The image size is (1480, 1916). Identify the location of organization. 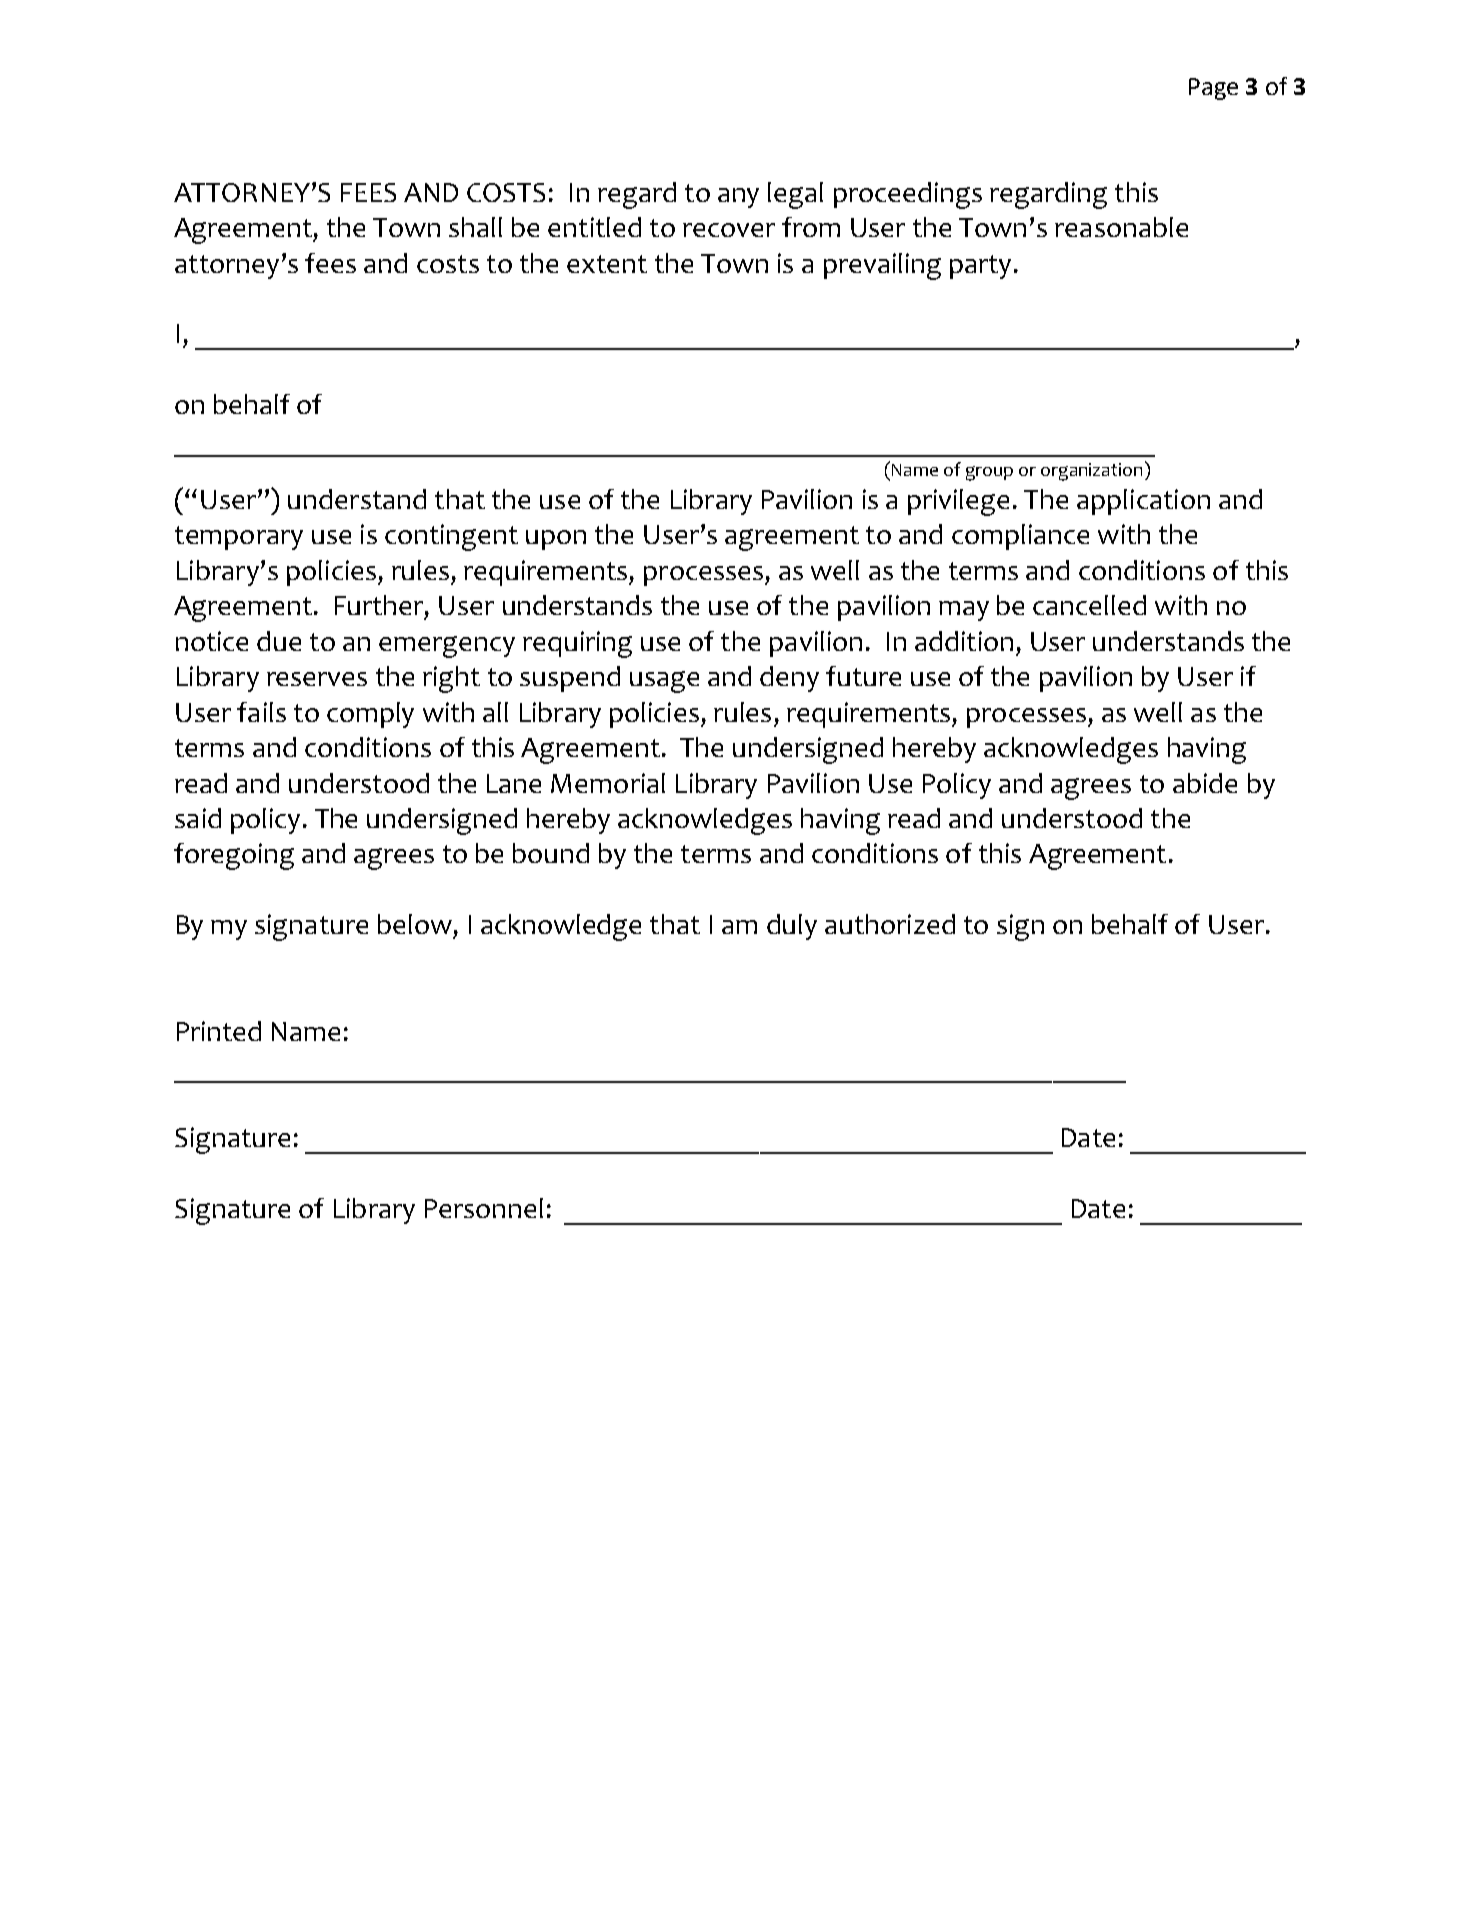
(1091, 472).
